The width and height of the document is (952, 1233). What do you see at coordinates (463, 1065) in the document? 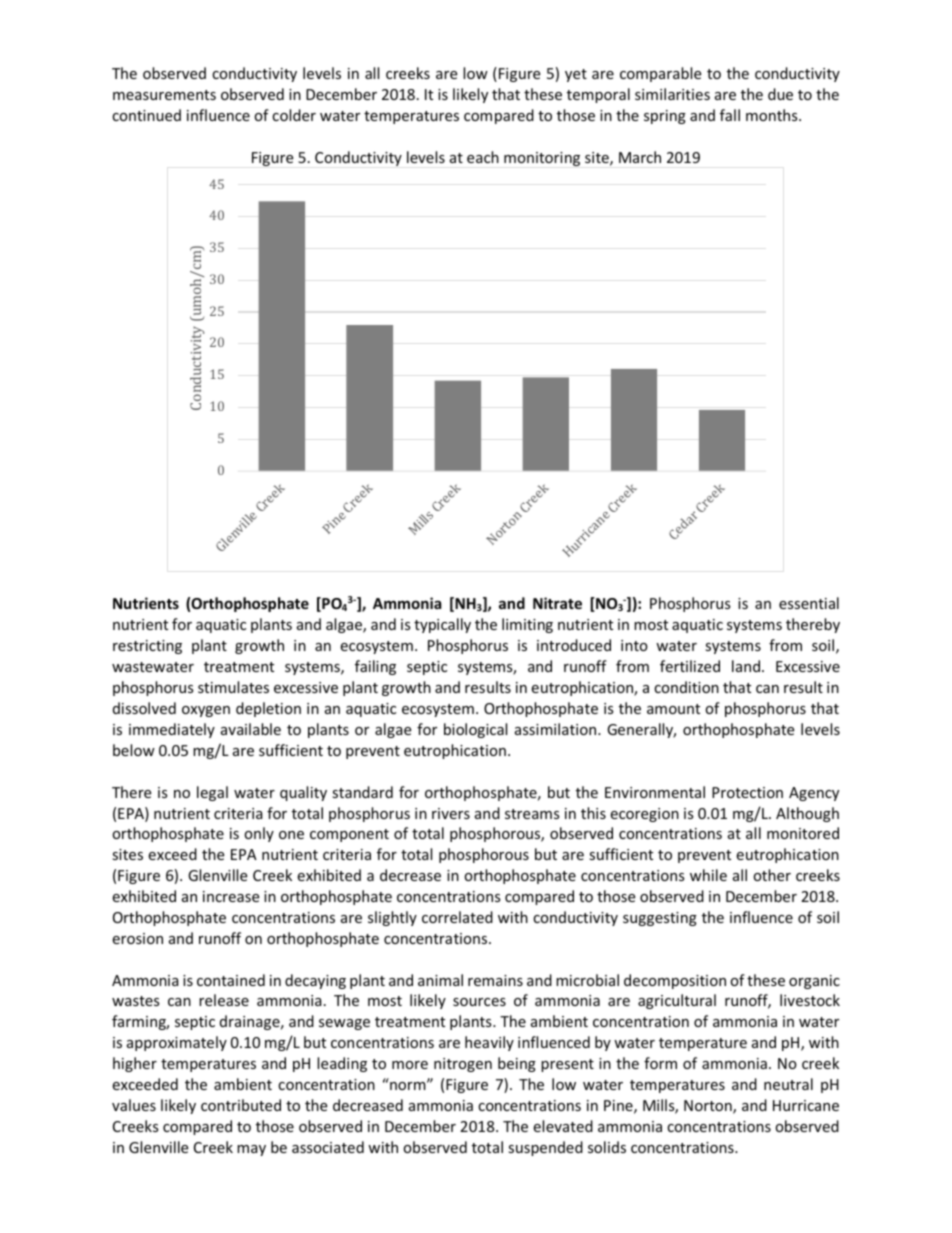
I see `nitrogen` at bounding box center [463, 1065].
